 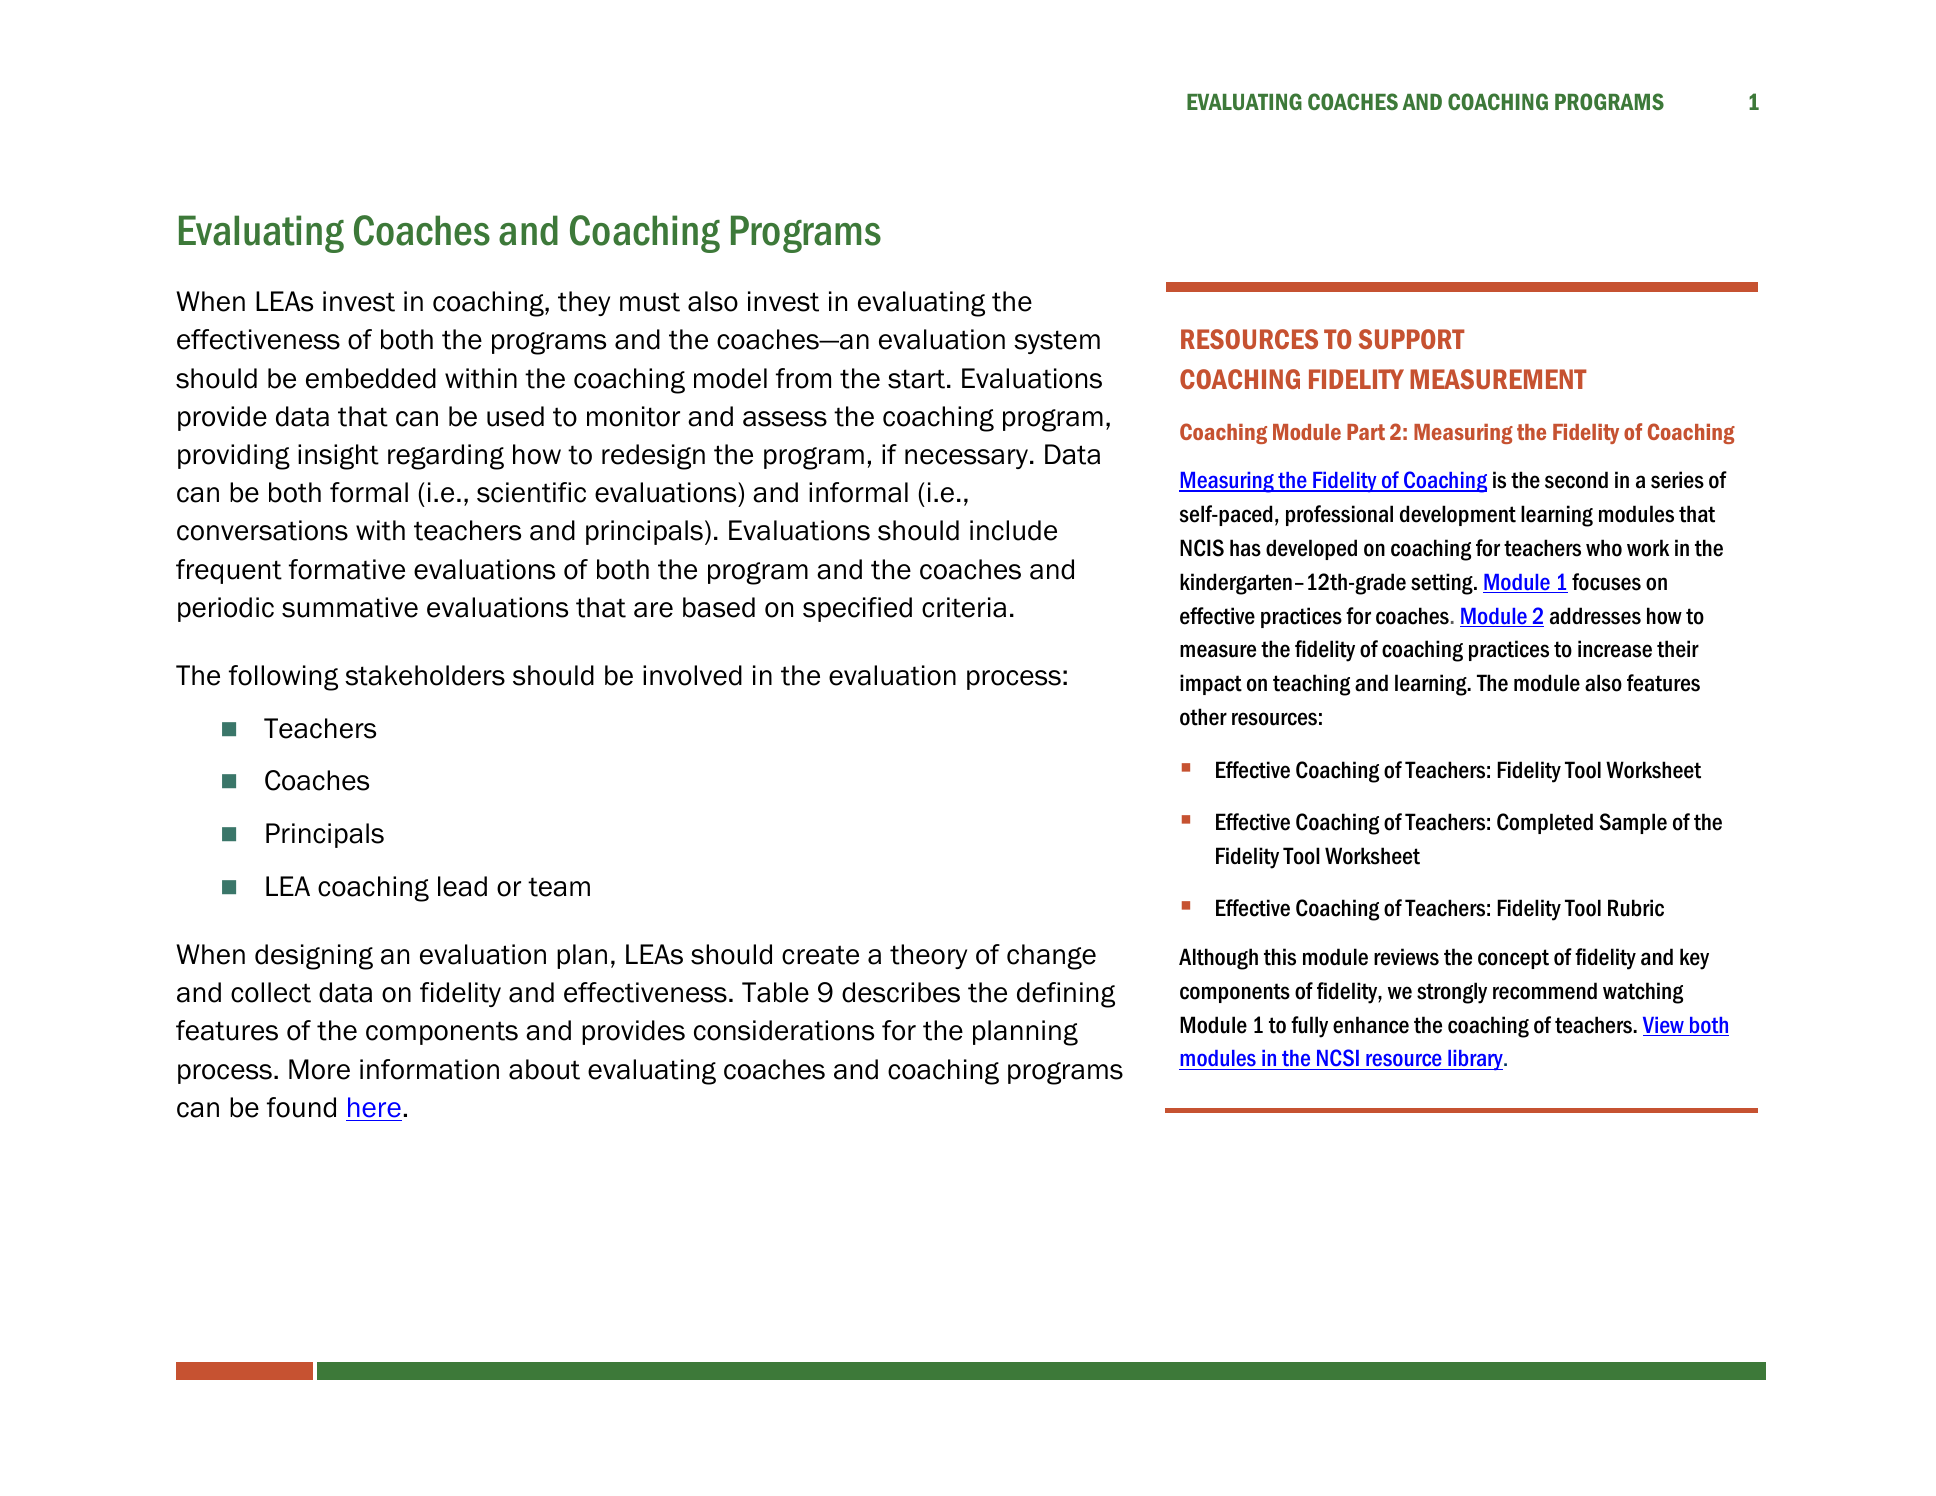 What do you see at coordinates (1411, 339) in the document?
I see `SUPPORT` at bounding box center [1411, 339].
